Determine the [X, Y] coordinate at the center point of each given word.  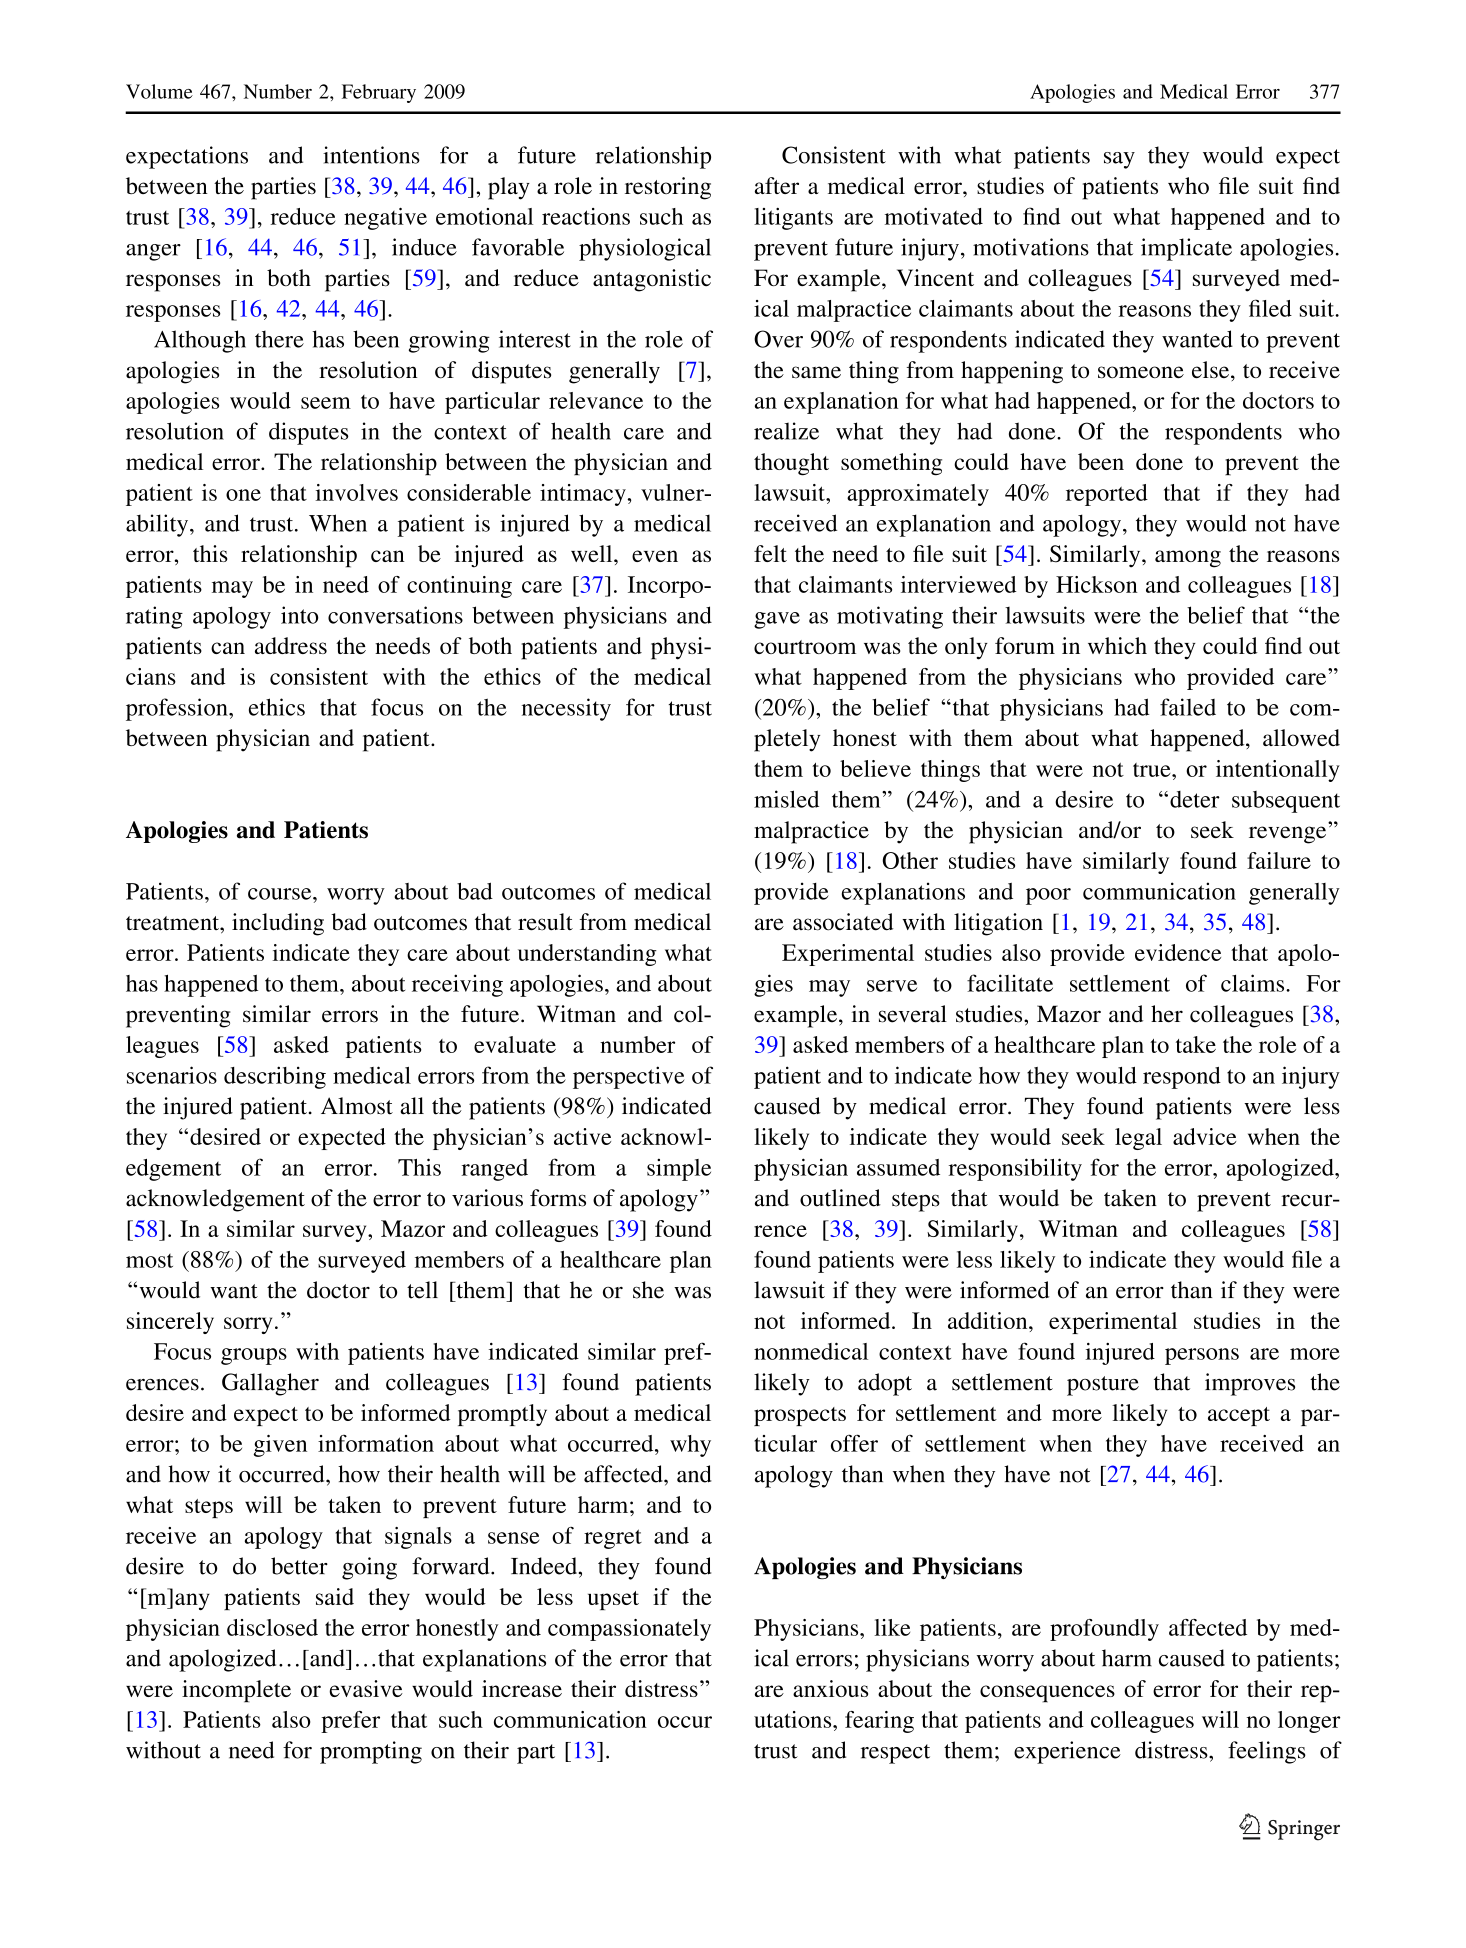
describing [275, 1077]
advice [1204, 1136]
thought [791, 464]
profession [178, 709]
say [1119, 160]
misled [786, 799]
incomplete [236, 1691]
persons [1202, 1356]
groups [254, 1356]
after [777, 185]
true [1153, 770]
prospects [800, 1416]
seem [326, 403]
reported [1107, 495]
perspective [628, 1077]
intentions [371, 155]
